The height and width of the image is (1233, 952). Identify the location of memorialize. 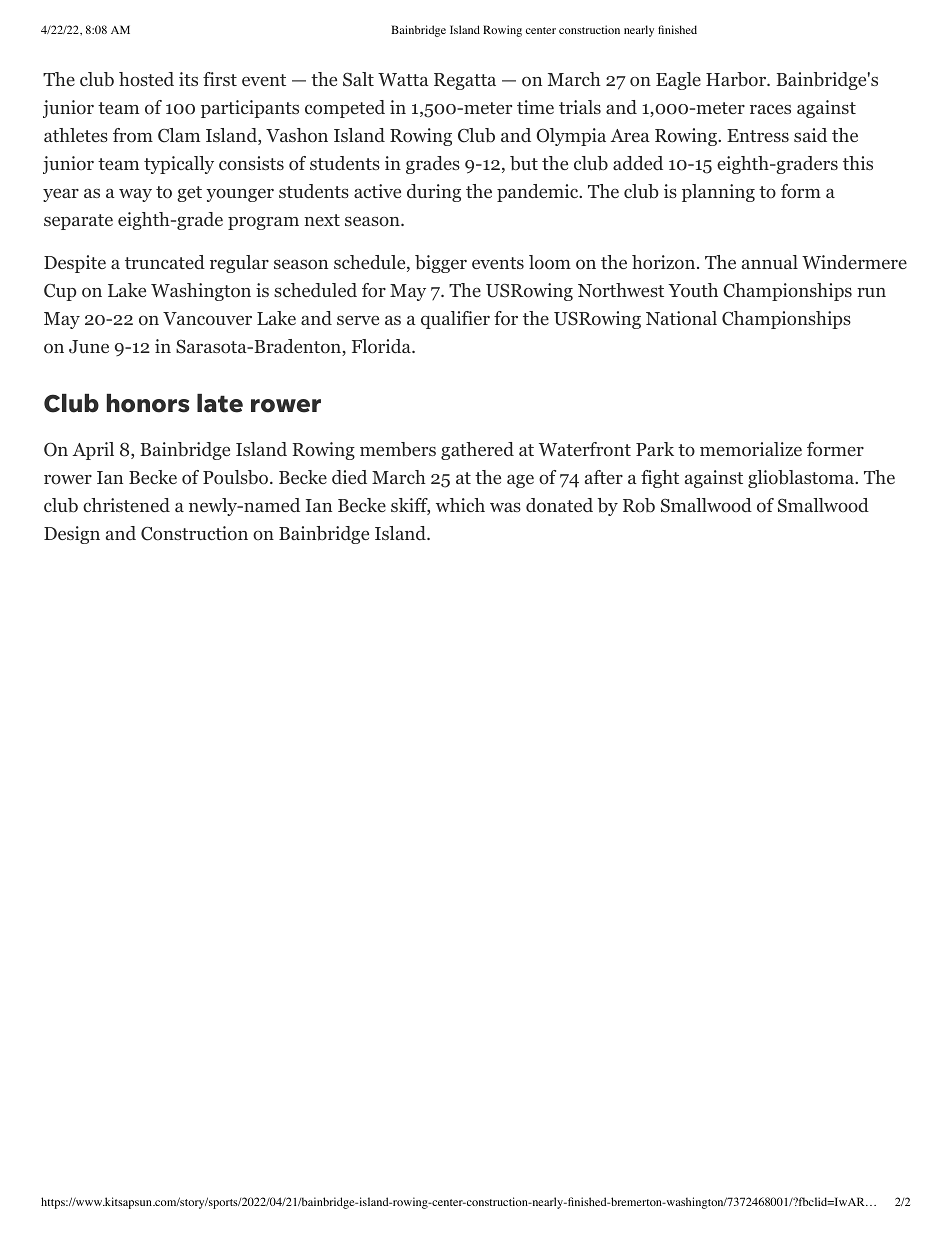
(751, 449).
